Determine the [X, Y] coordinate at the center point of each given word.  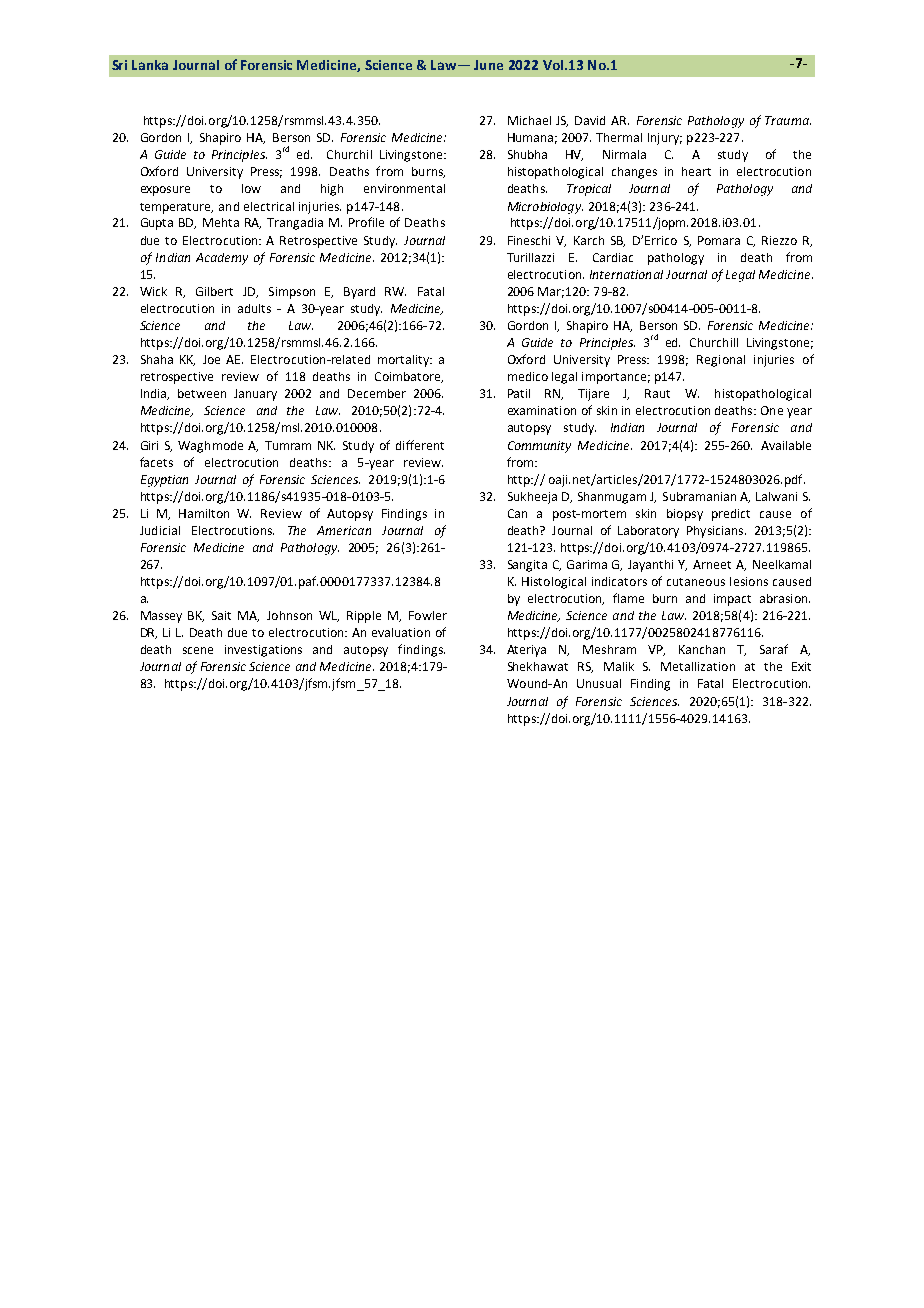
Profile [366, 222]
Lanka [150, 65]
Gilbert [214, 291]
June [488, 65]
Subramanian [699, 496]
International [626, 274]
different [420, 445]
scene [198, 650]
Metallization [698, 666]
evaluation [401, 632]
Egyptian [164, 481]
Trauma [788, 120]
